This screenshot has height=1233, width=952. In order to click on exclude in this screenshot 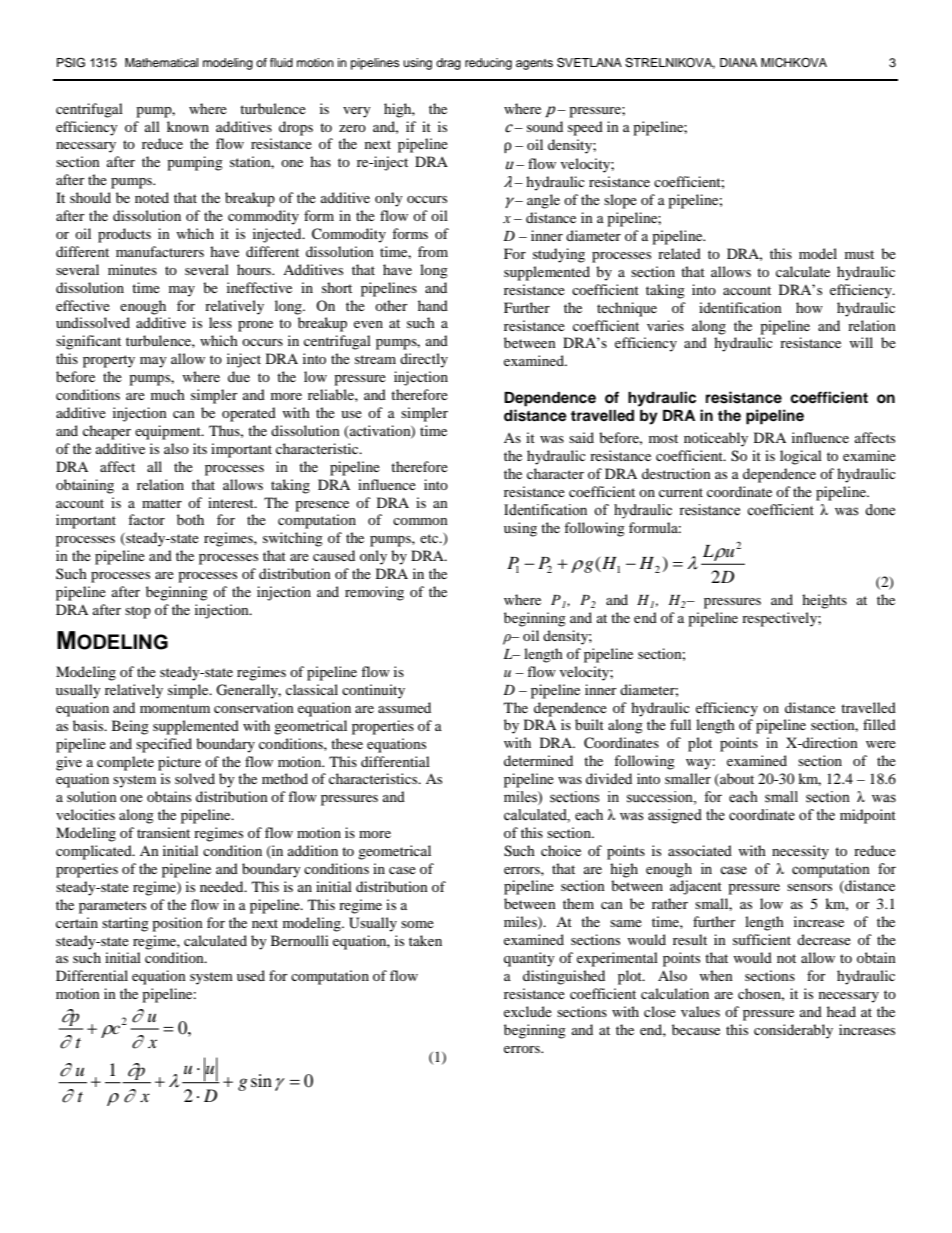, I will do `click(528, 1011)`.
